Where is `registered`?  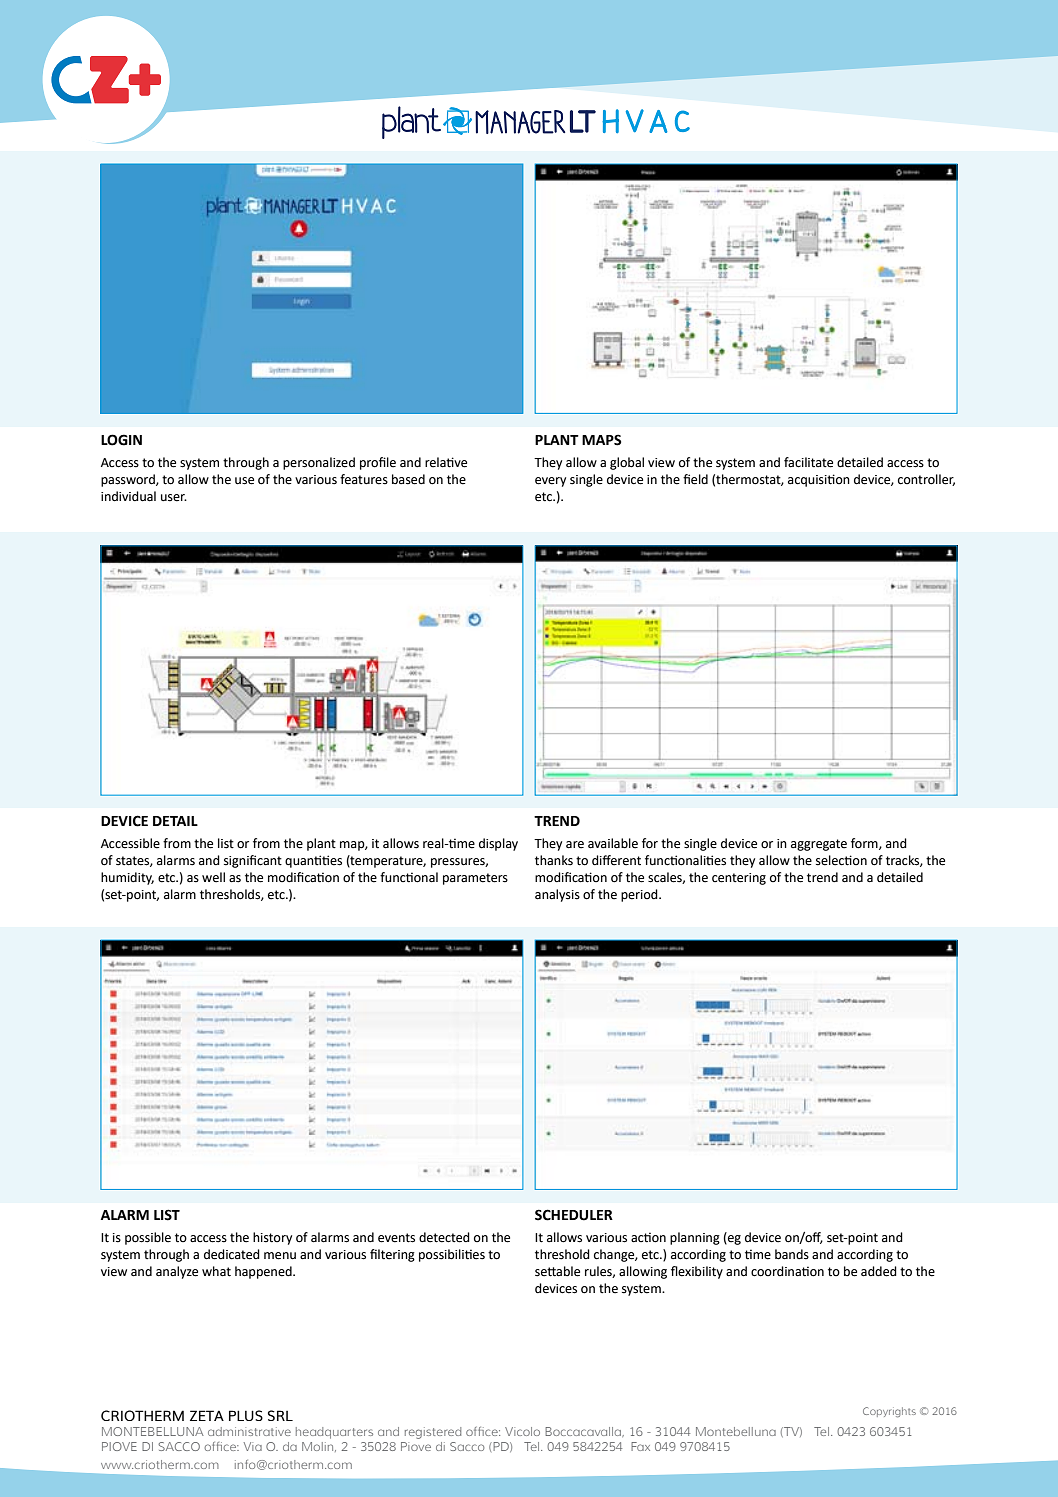 registered is located at coordinates (433, 1433).
